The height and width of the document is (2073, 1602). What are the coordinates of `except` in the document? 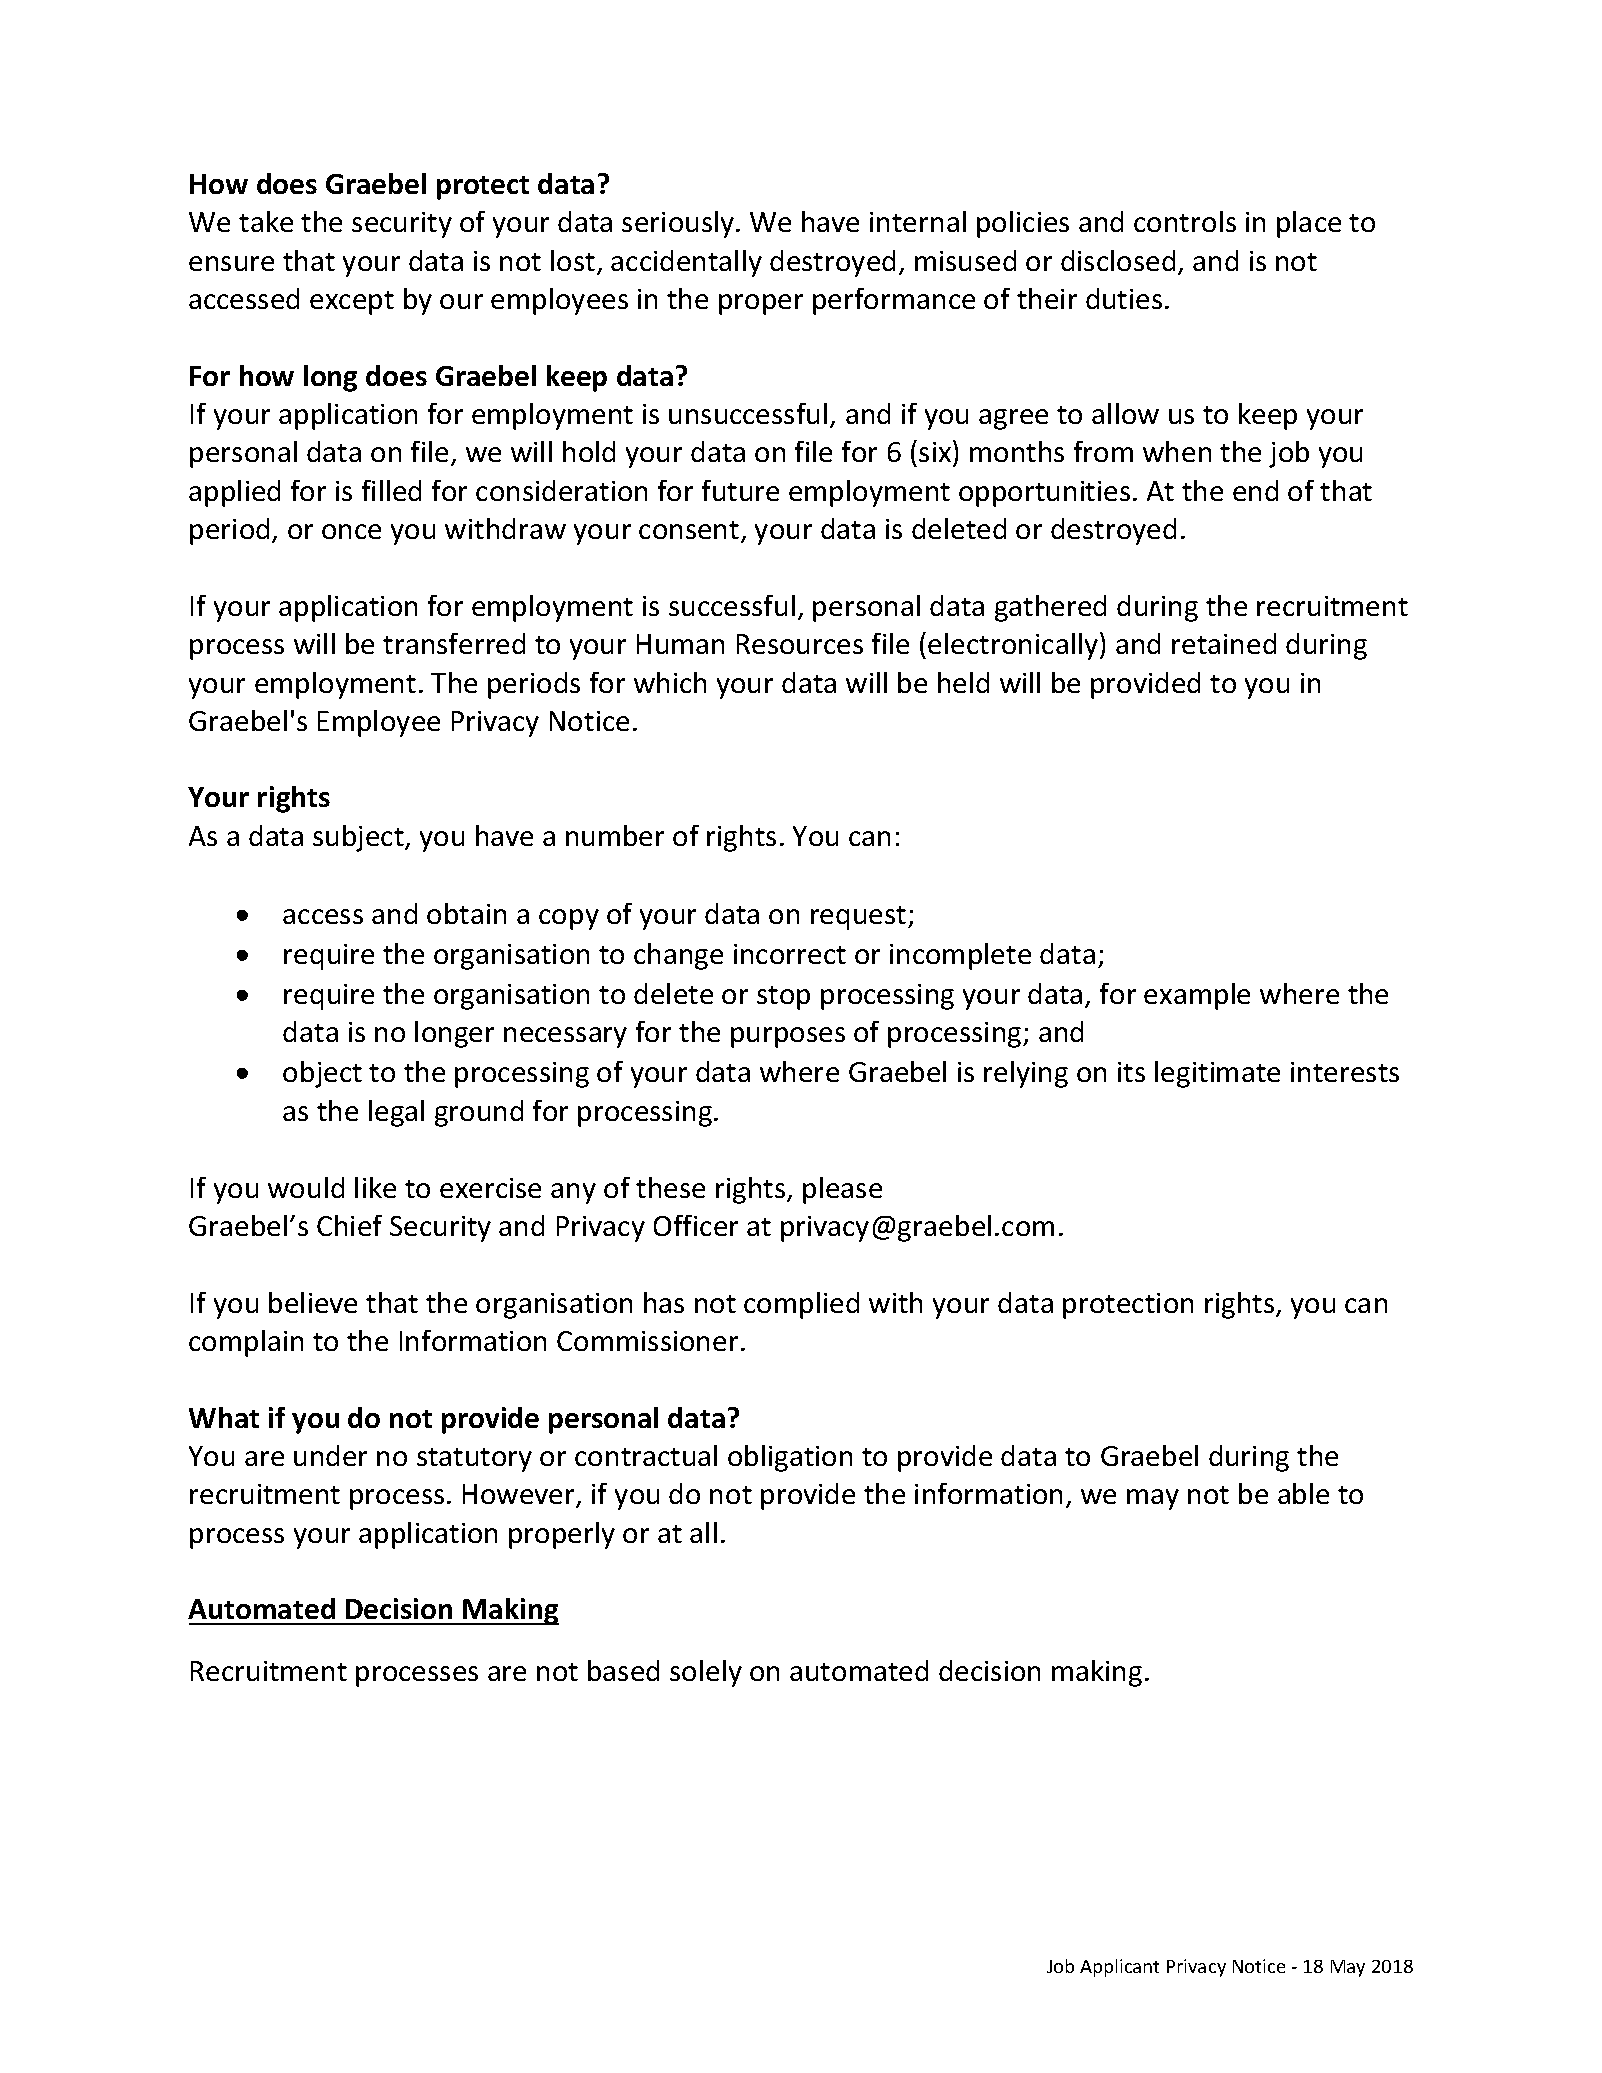 It's located at (352, 303).
